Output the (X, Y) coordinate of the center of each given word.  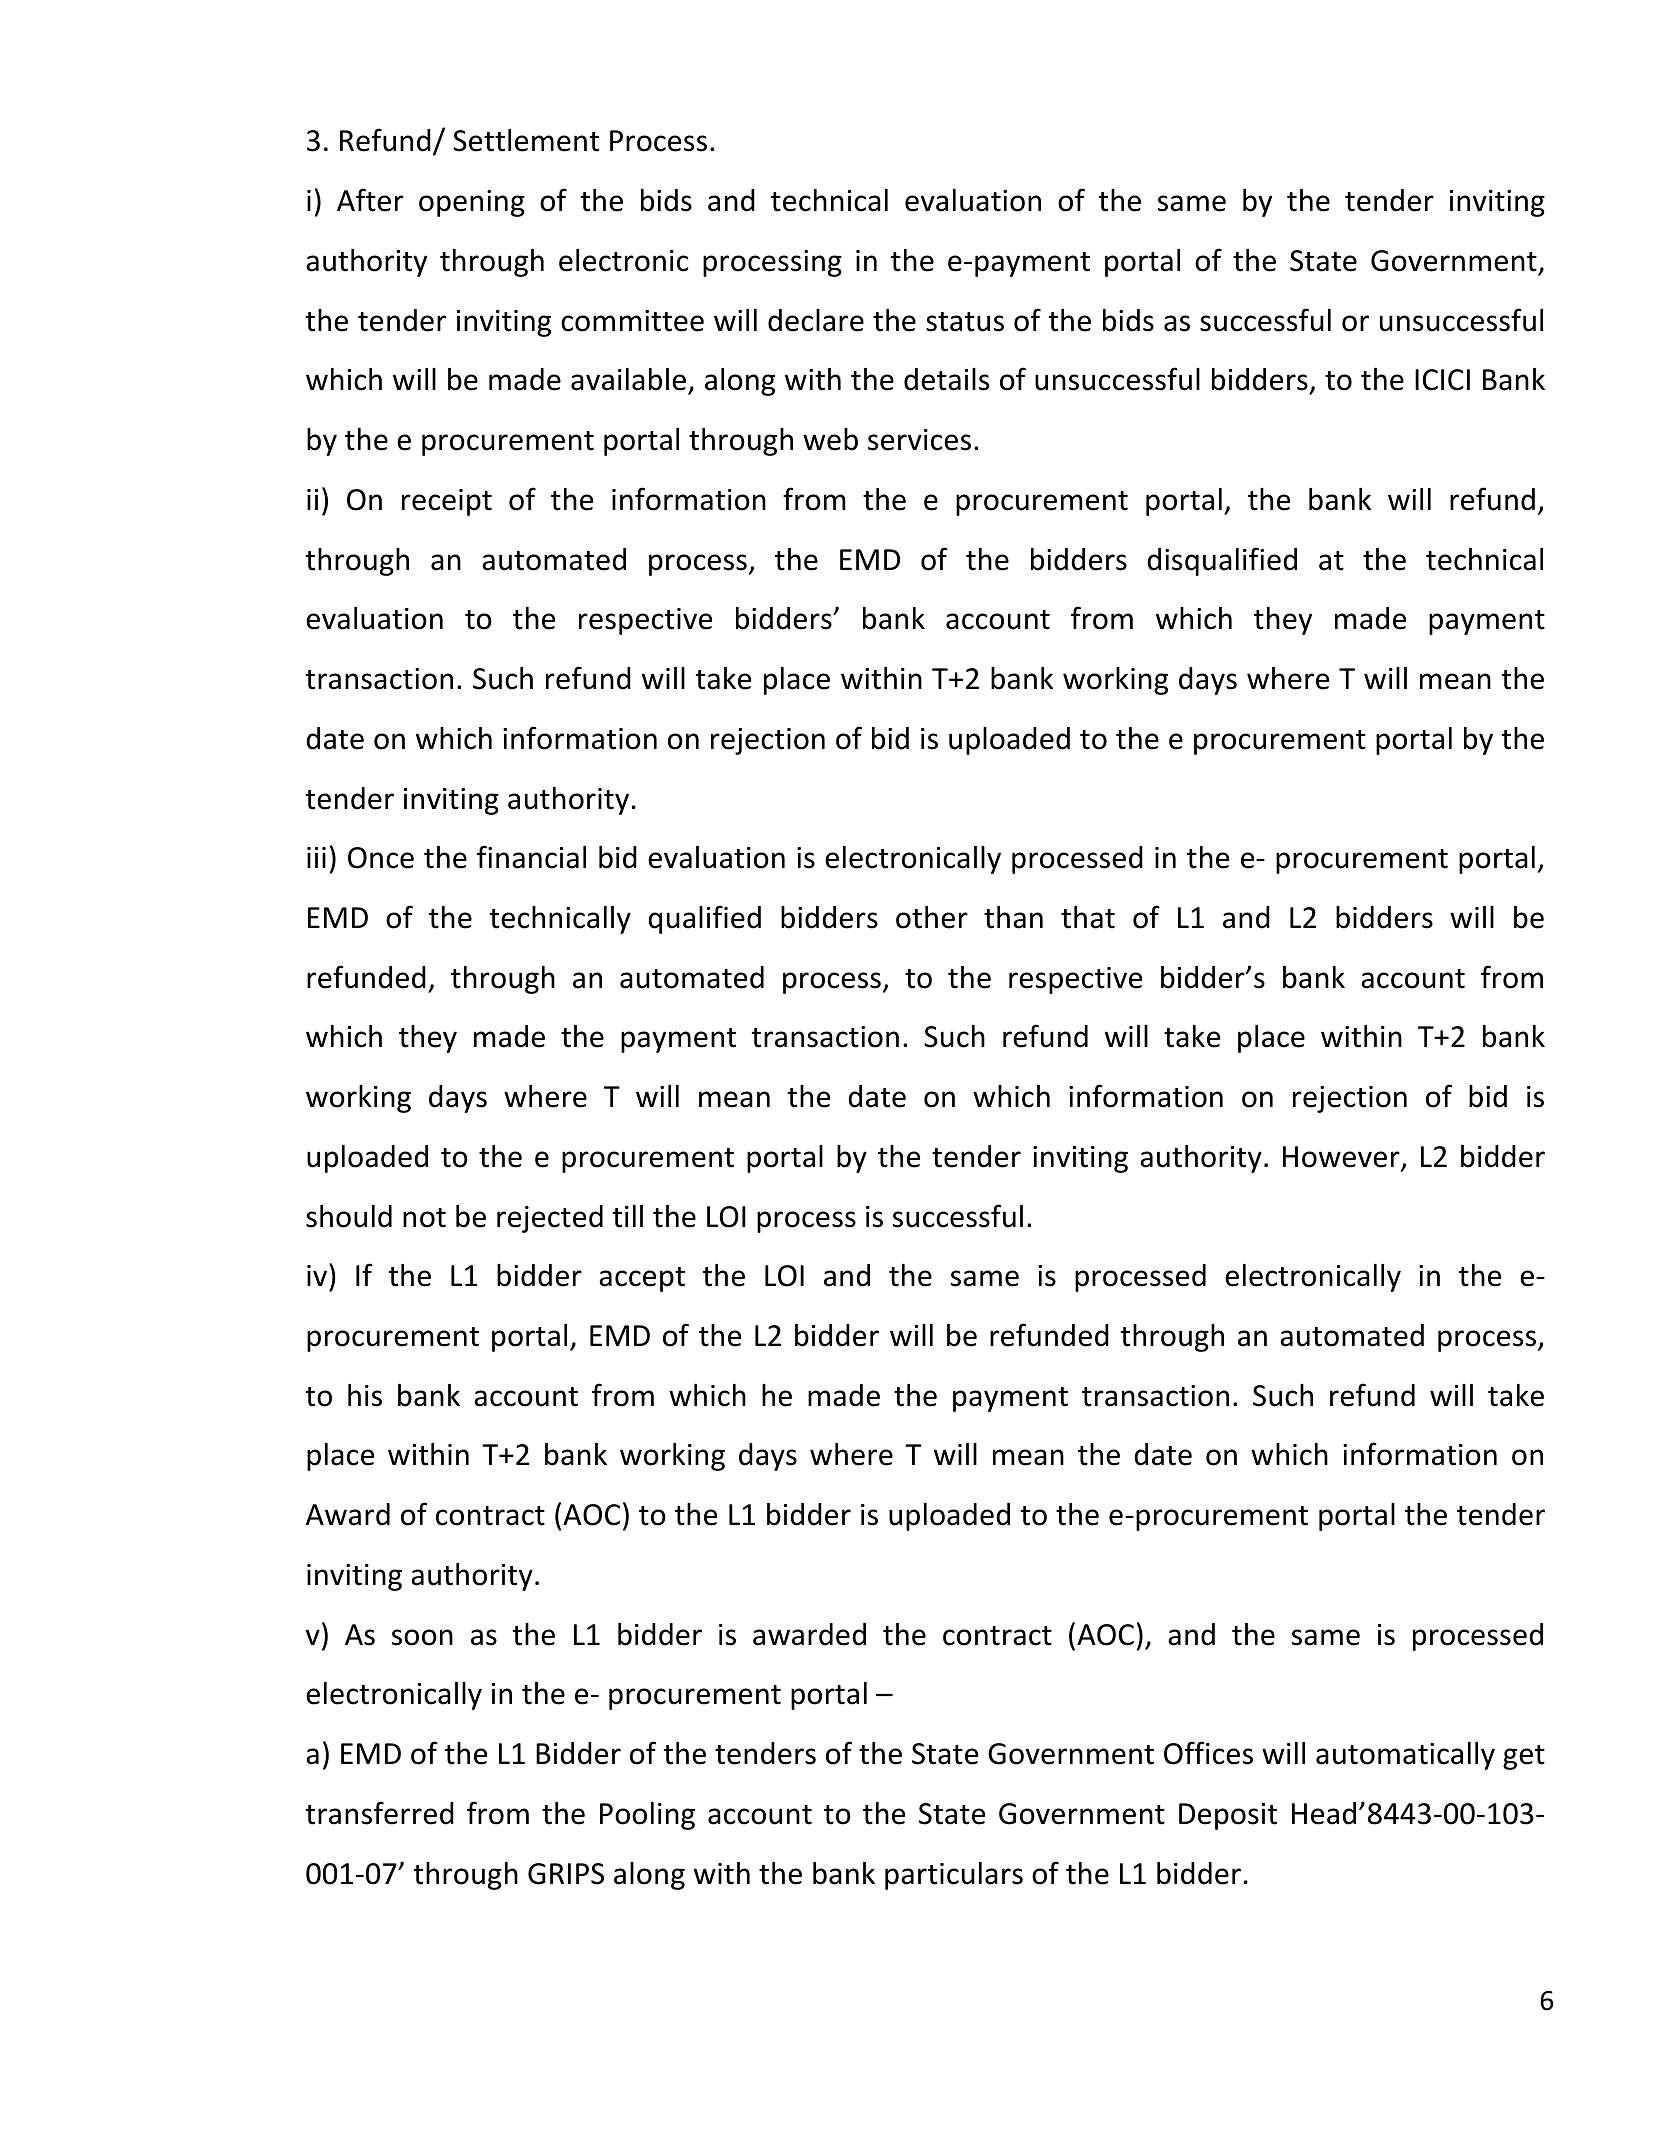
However (1342, 1158)
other (932, 917)
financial (531, 857)
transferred (380, 1813)
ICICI (1442, 380)
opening (472, 203)
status (965, 322)
